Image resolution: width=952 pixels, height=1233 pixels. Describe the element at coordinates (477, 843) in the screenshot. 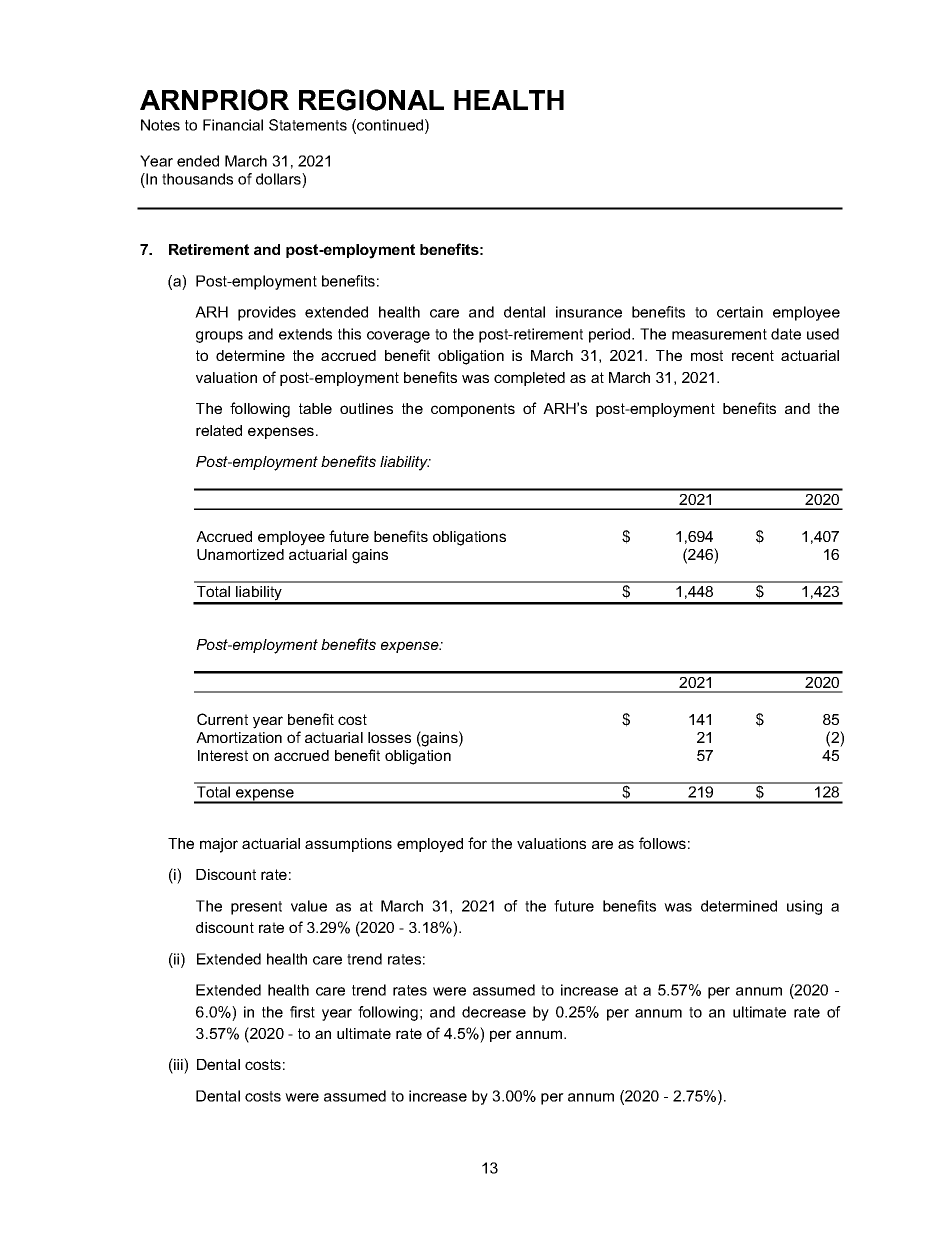

I see `for` at that location.
